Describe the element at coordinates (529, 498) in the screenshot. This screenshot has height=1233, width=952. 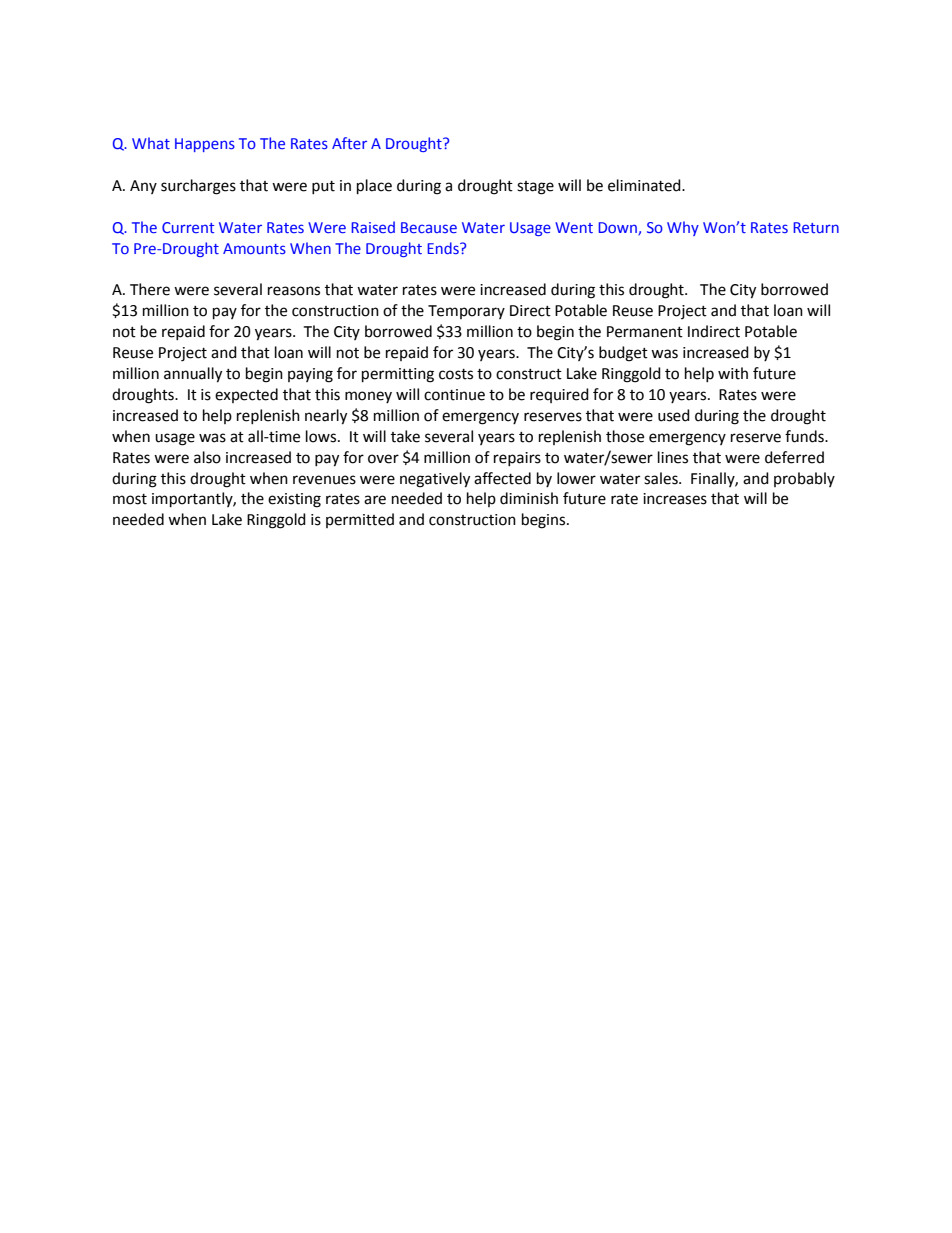
I see `diminish` at that location.
